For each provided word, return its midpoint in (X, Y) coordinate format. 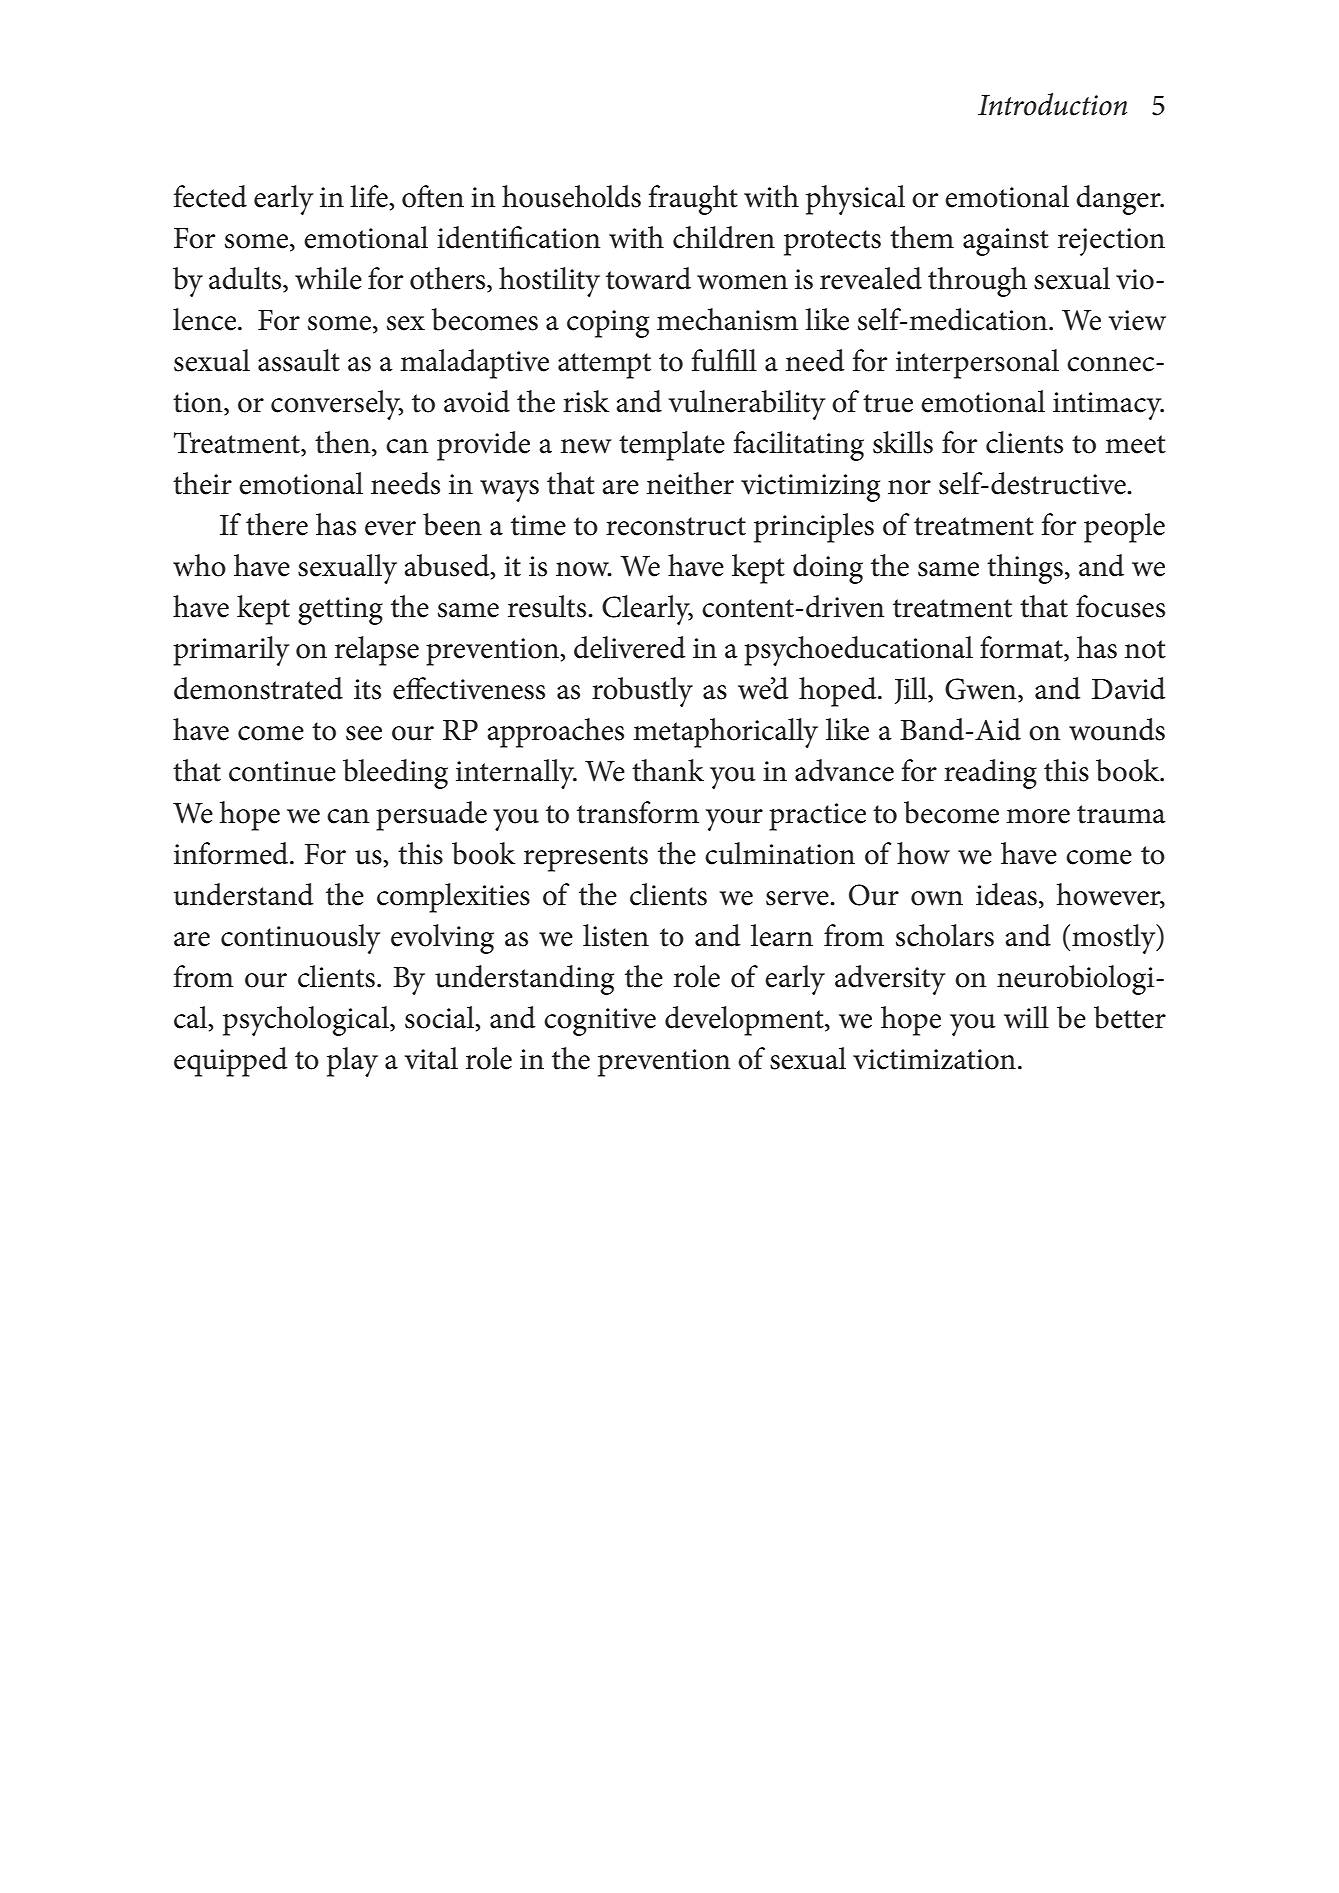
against (1006, 242)
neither (690, 483)
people (1124, 528)
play (352, 1062)
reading (990, 774)
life (370, 196)
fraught (693, 200)
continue (282, 771)
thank (668, 770)
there (277, 524)
